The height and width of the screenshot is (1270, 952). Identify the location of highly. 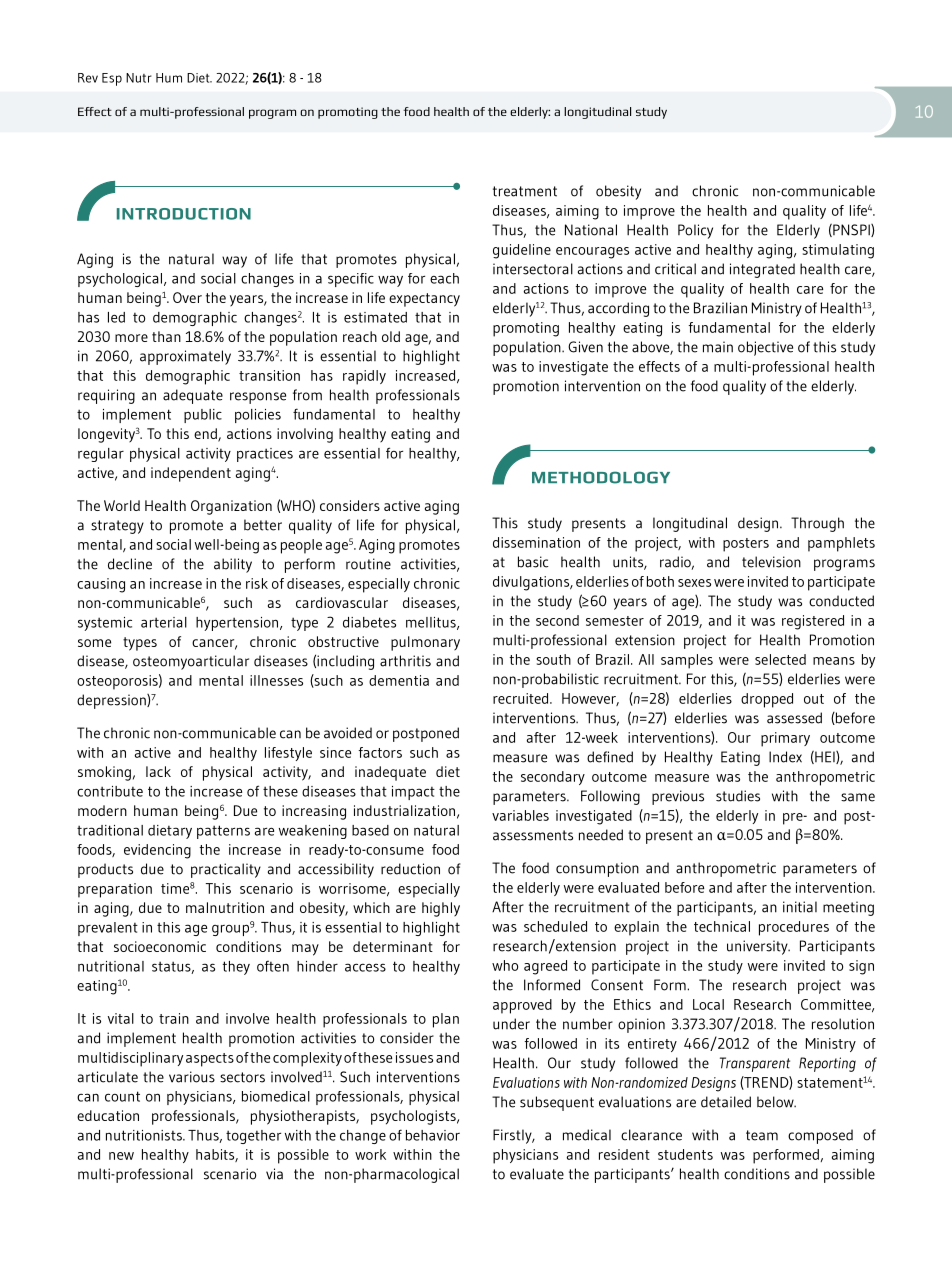
(441, 909).
